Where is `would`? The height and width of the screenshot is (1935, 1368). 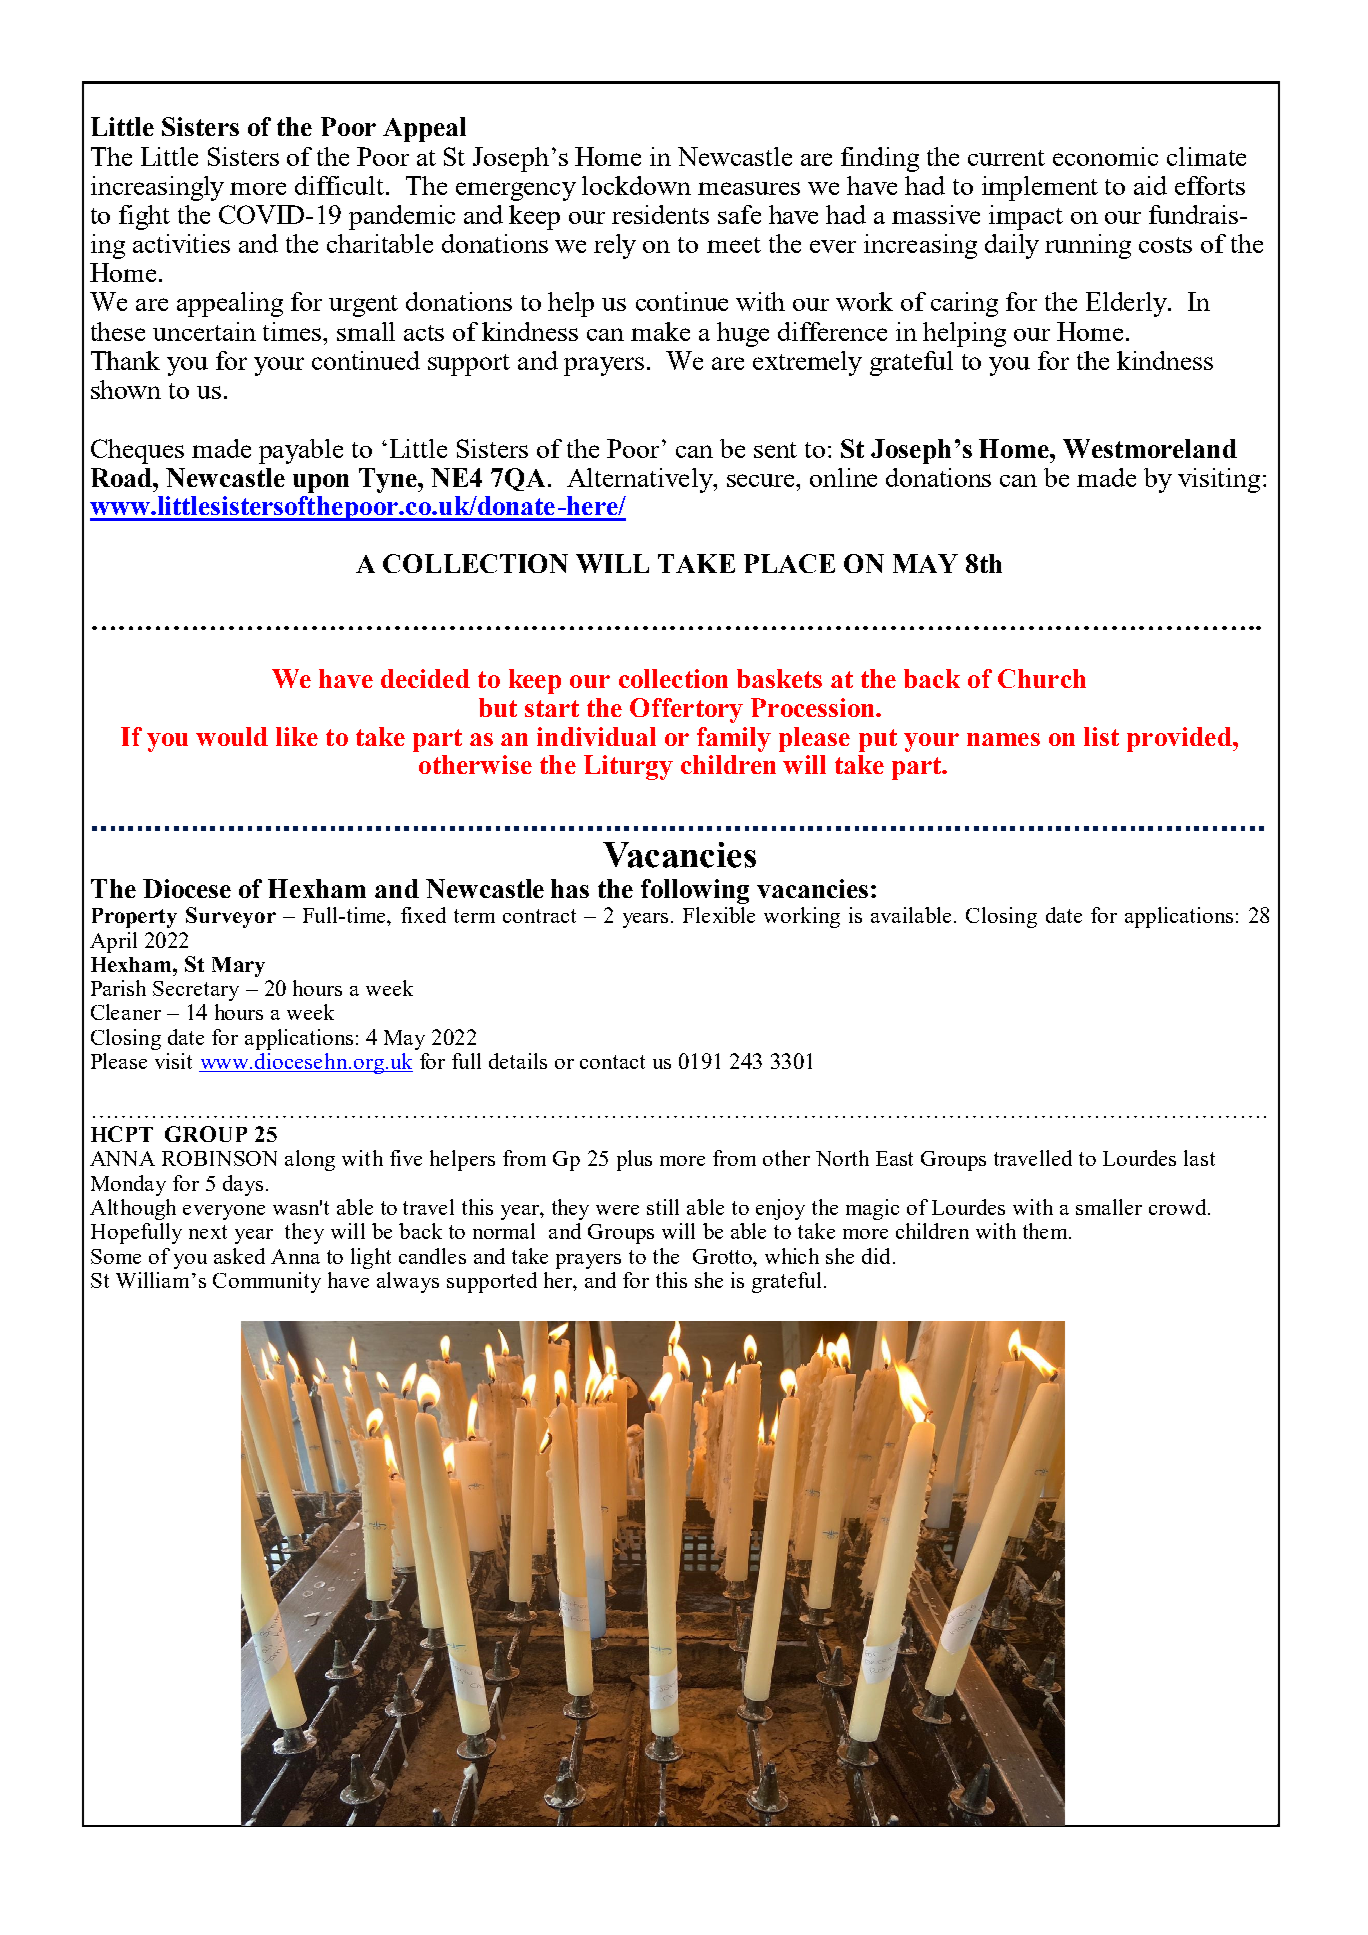 would is located at coordinates (232, 736).
